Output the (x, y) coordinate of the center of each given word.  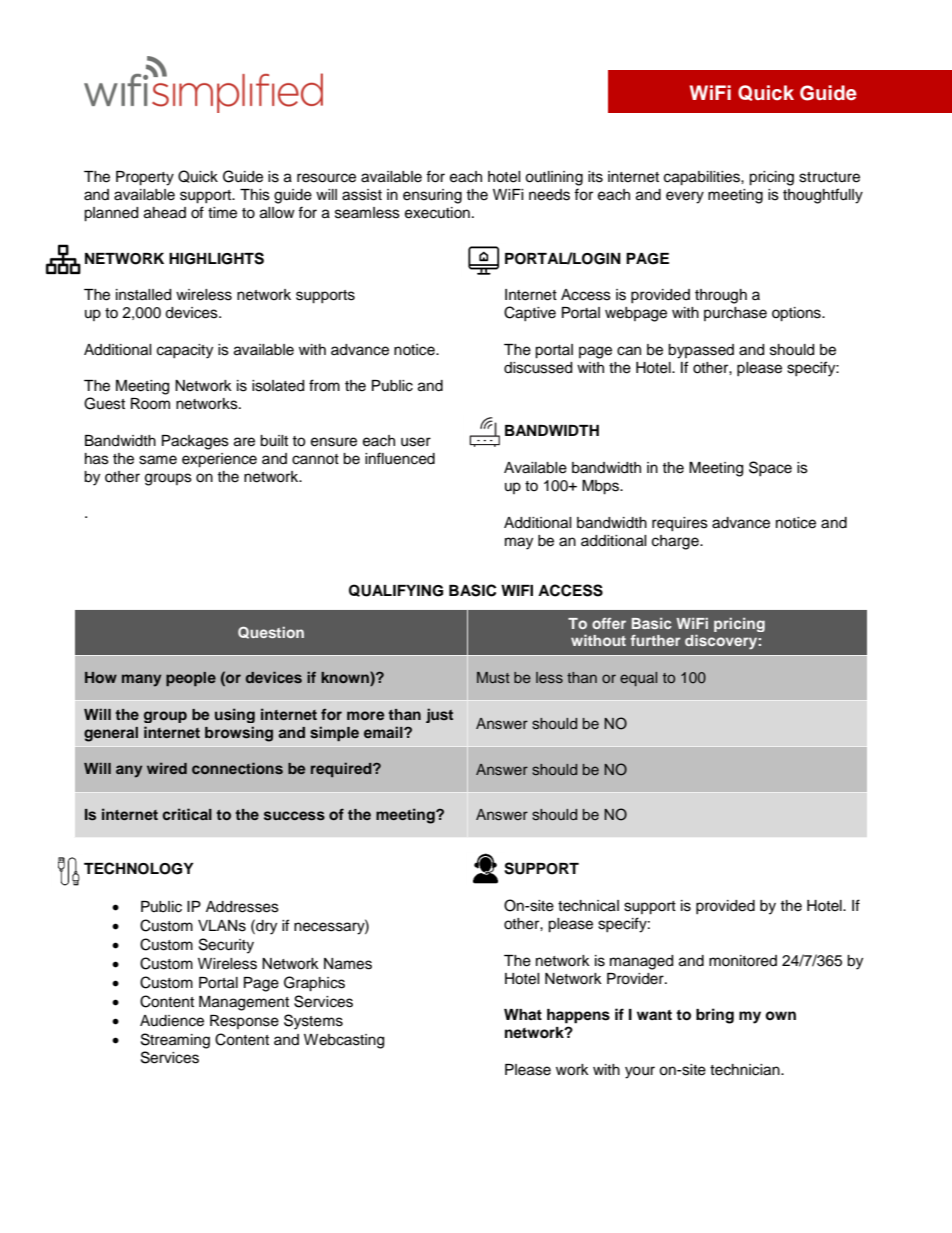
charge (676, 542)
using (235, 715)
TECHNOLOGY (139, 868)
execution (437, 213)
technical (588, 906)
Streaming (175, 1041)
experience (219, 460)
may (519, 543)
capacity (185, 351)
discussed (538, 368)
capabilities (703, 178)
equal (638, 679)
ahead (165, 213)
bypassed (701, 351)
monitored (743, 961)
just (439, 715)
